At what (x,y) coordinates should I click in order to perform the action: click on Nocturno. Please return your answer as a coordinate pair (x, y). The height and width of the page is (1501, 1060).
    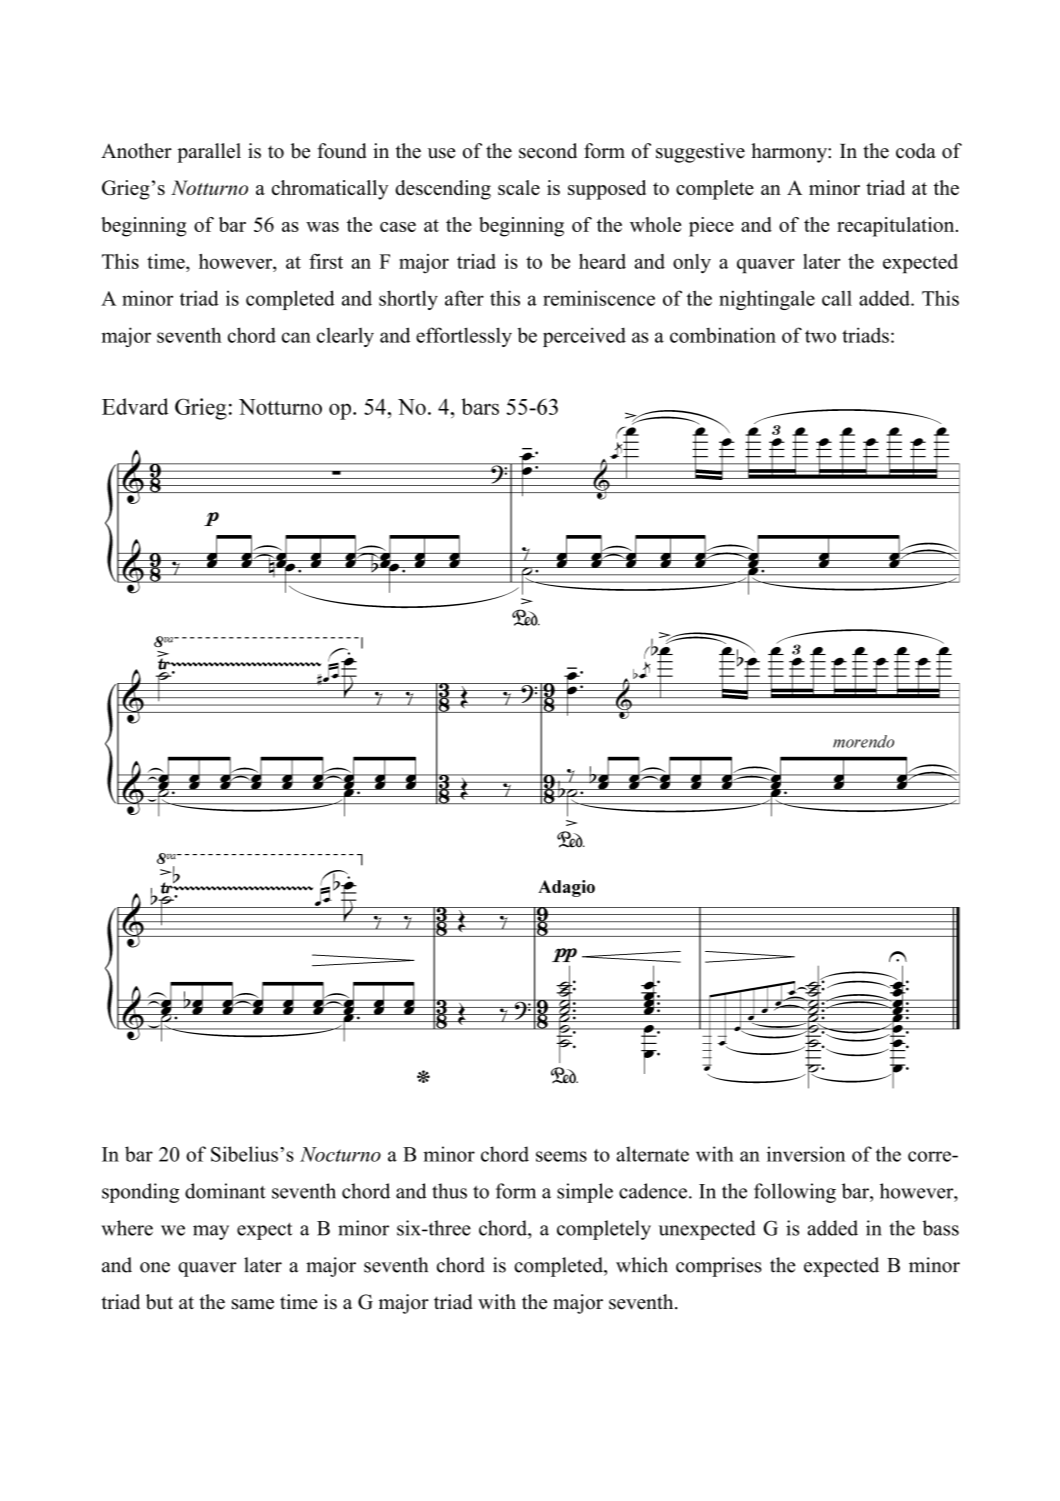
    Looking at the image, I should click on (340, 1154).
